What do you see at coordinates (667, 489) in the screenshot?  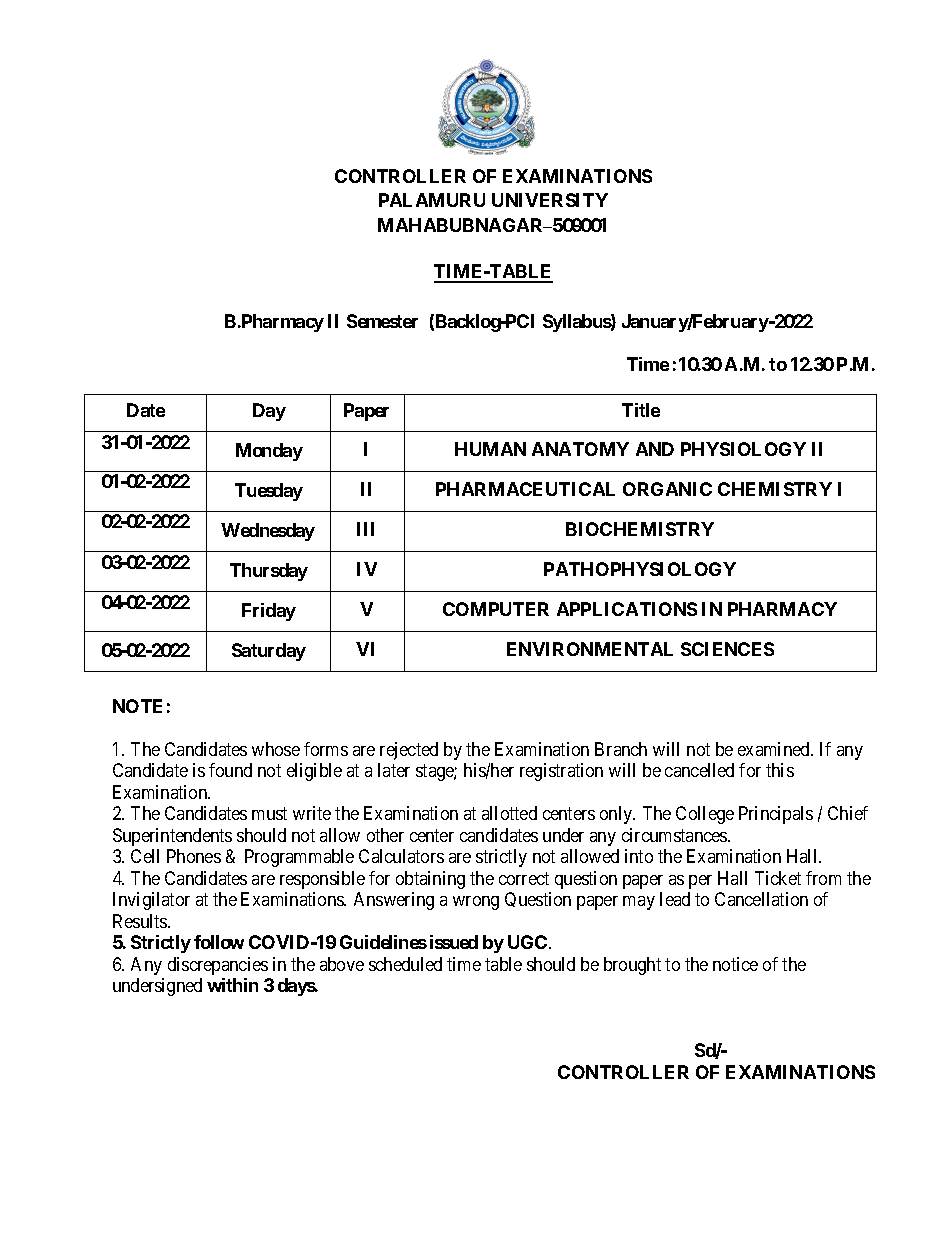 I see `ORGANIC` at bounding box center [667, 489].
